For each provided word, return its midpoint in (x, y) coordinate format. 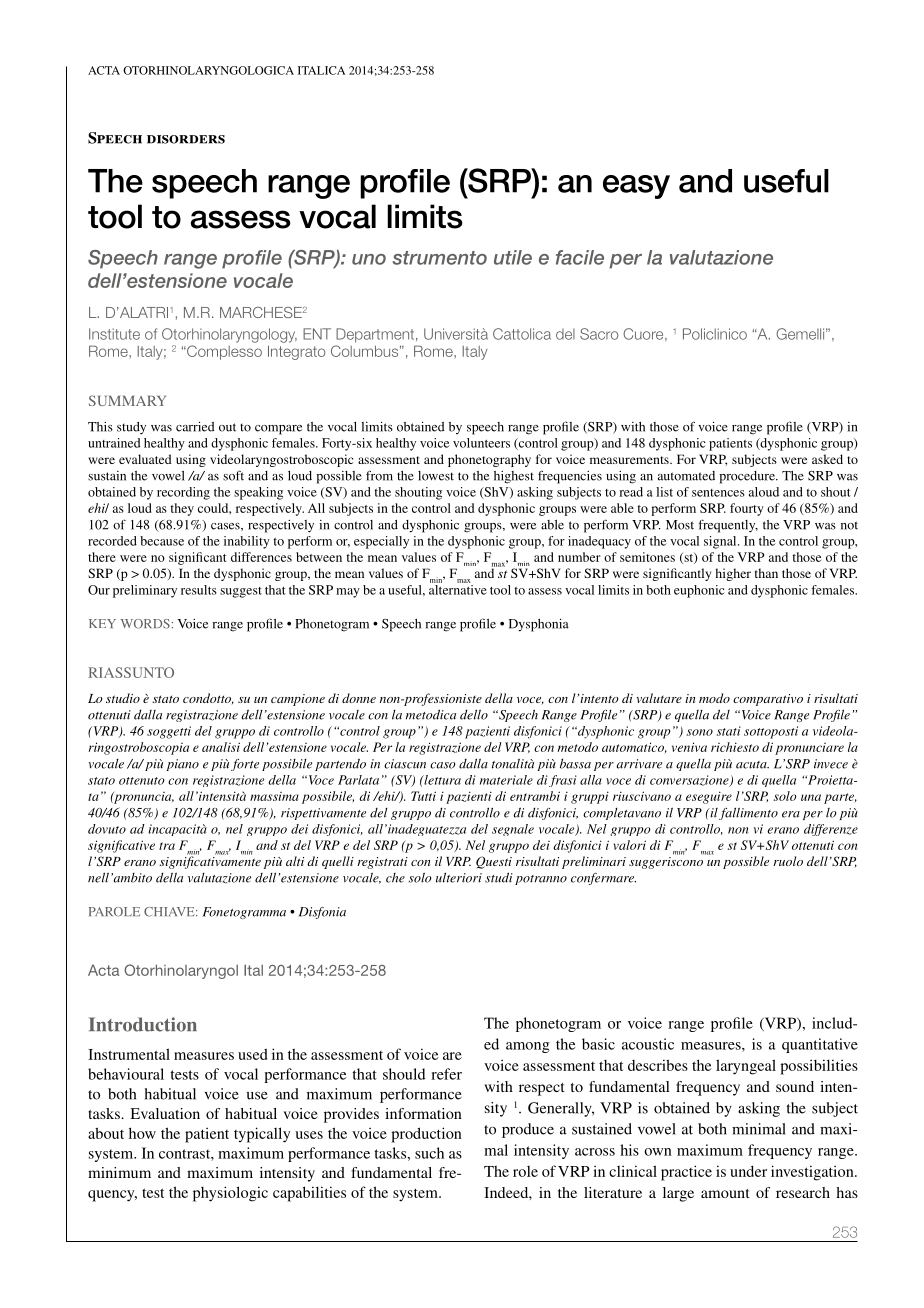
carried (195, 427)
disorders (186, 139)
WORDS (145, 624)
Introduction (143, 1024)
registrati (382, 863)
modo (714, 698)
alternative (458, 588)
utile (513, 257)
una (811, 797)
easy (636, 187)
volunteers (481, 443)
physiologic (230, 1194)
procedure (748, 477)
